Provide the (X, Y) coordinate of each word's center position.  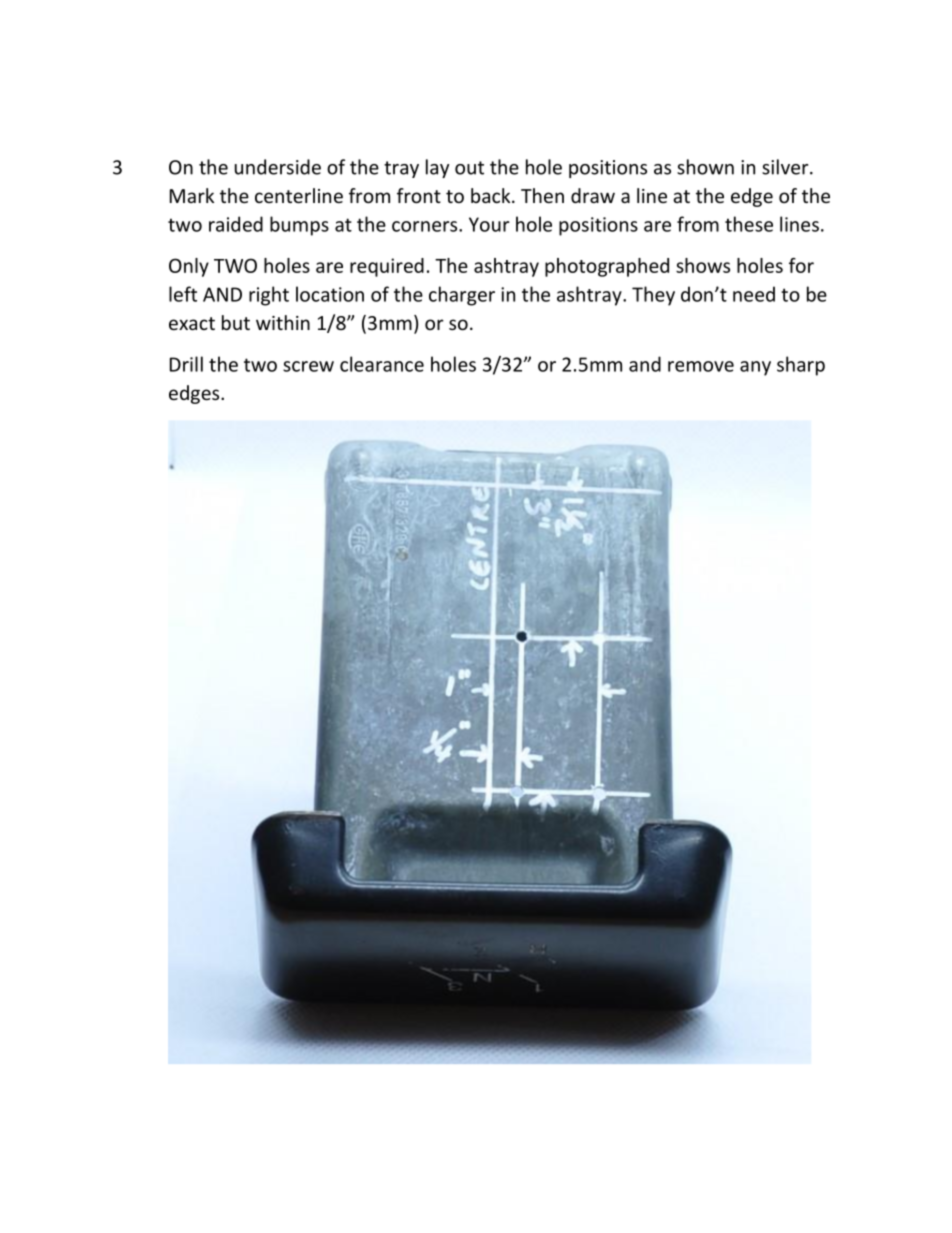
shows (703, 265)
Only (189, 267)
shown (705, 167)
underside (278, 167)
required (387, 267)
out (469, 168)
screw (308, 366)
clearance (382, 364)
